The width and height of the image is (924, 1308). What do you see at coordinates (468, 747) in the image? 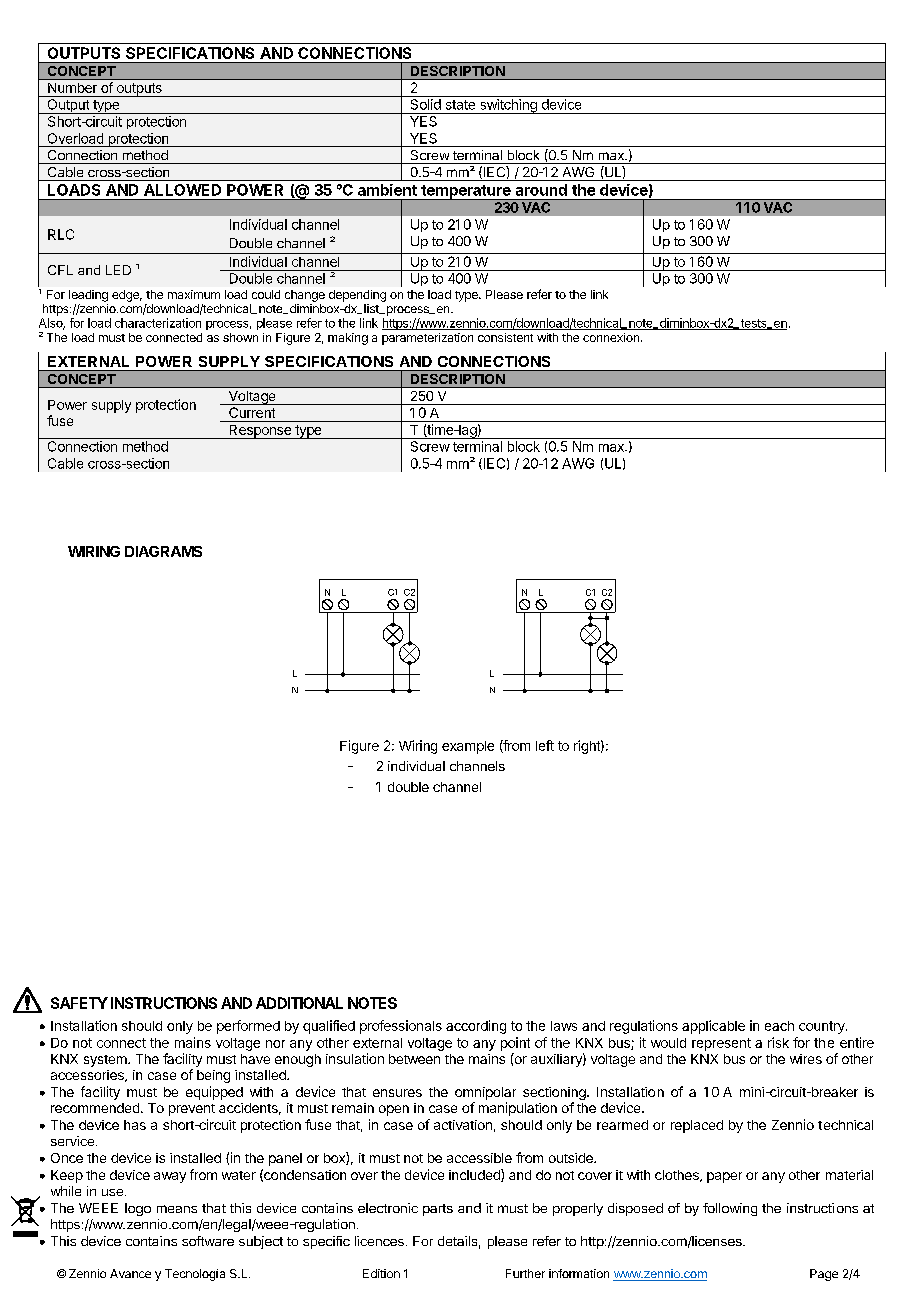
I see `example` at bounding box center [468, 747].
